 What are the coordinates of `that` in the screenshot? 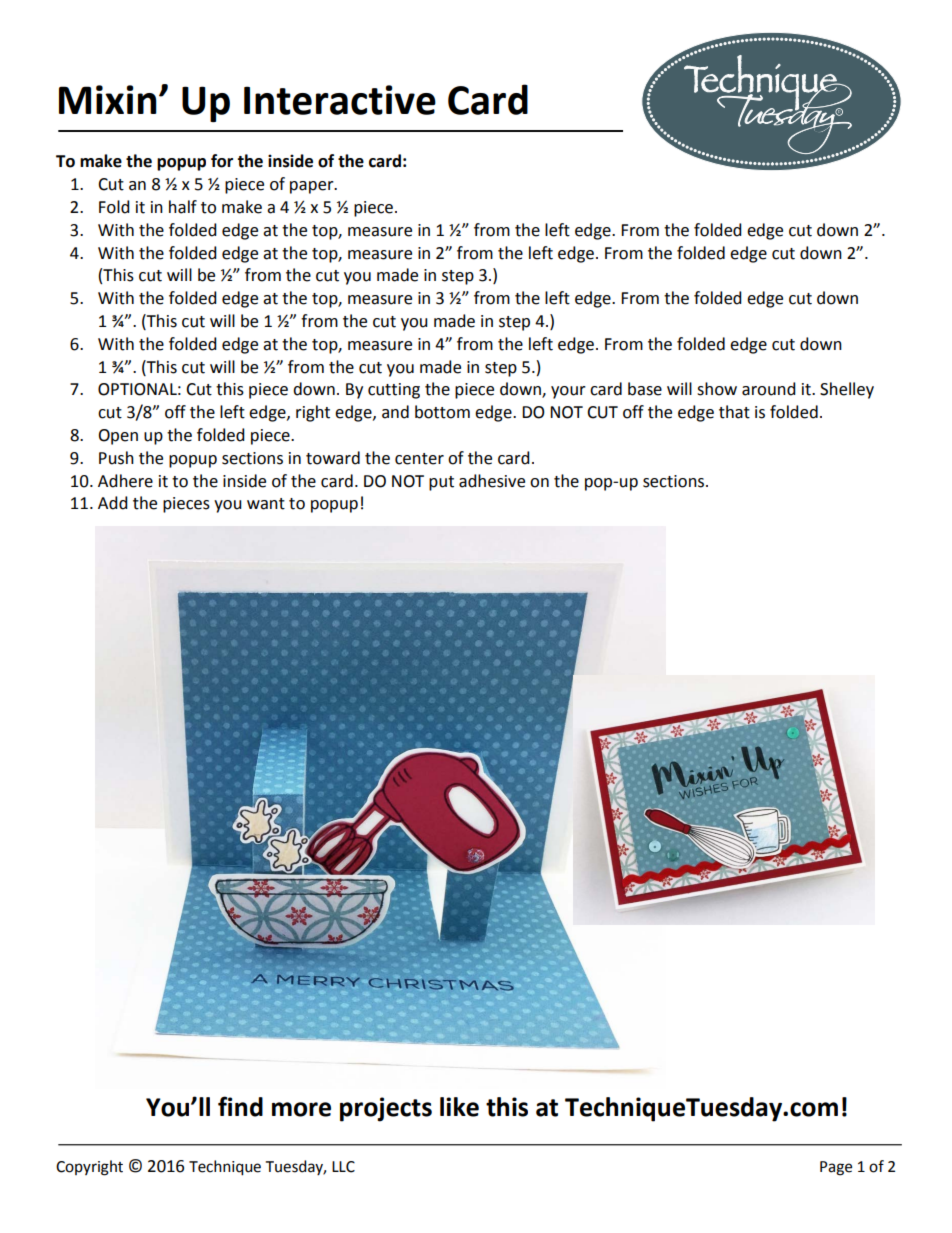 It's located at (734, 412).
